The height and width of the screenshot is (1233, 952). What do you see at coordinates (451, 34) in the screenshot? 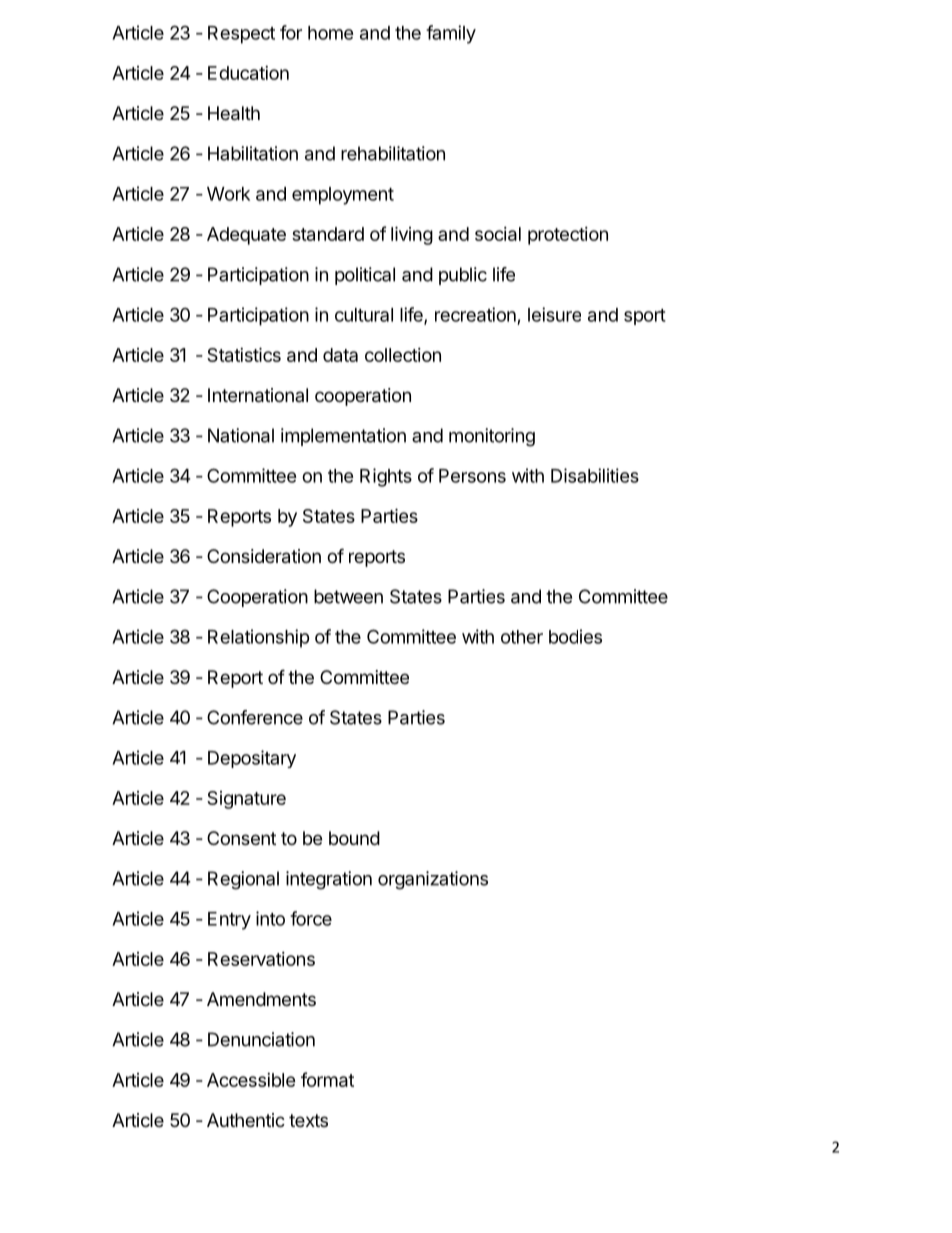
I see `family` at bounding box center [451, 34].
